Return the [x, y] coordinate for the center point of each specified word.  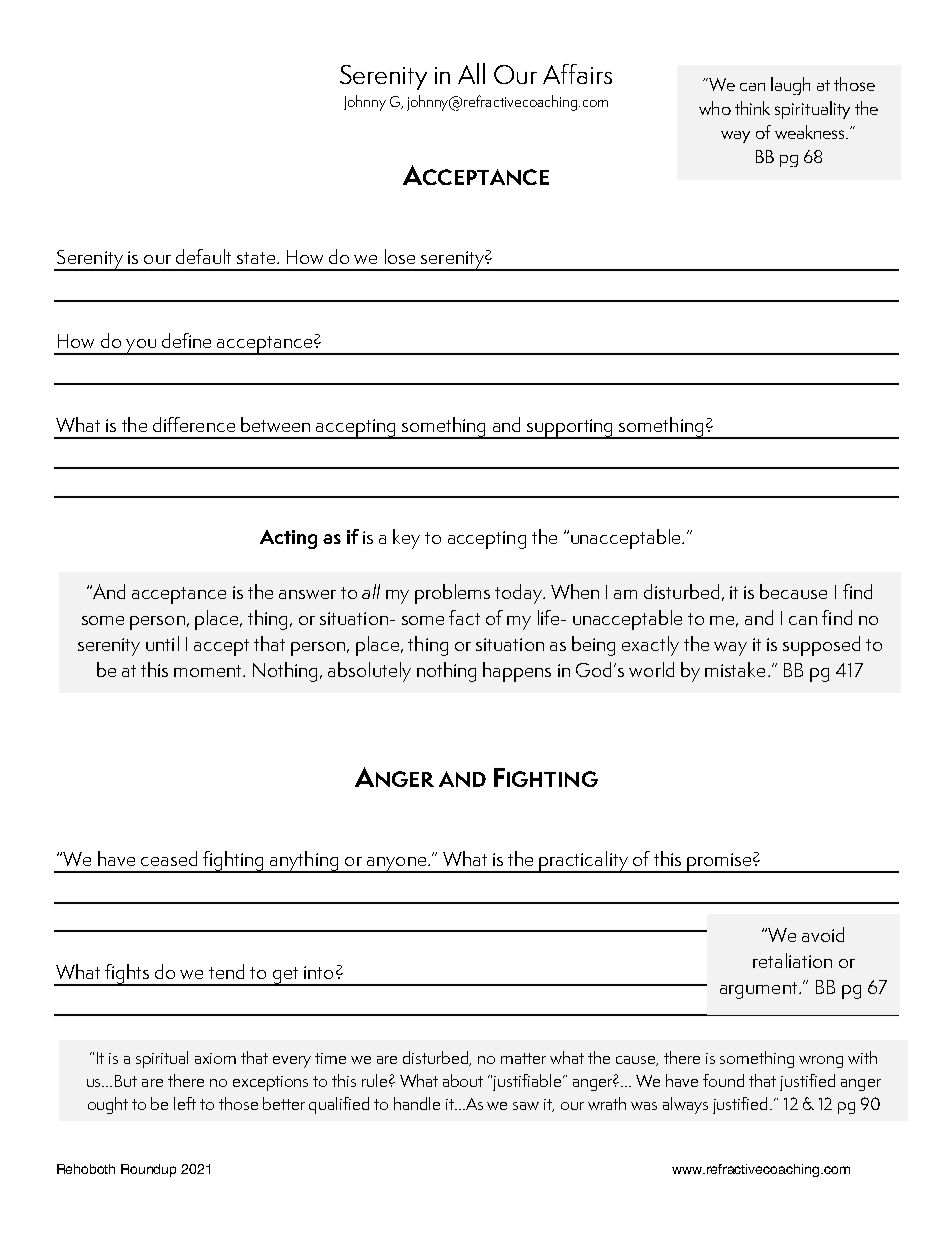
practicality [584, 862]
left [185, 1103]
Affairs [577, 74]
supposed [821, 646]
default [203, 256]
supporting [570, 429]
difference [194, 424]
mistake [735, 669]
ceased [169, 858]
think [752, 108]
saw [526, 1106]
